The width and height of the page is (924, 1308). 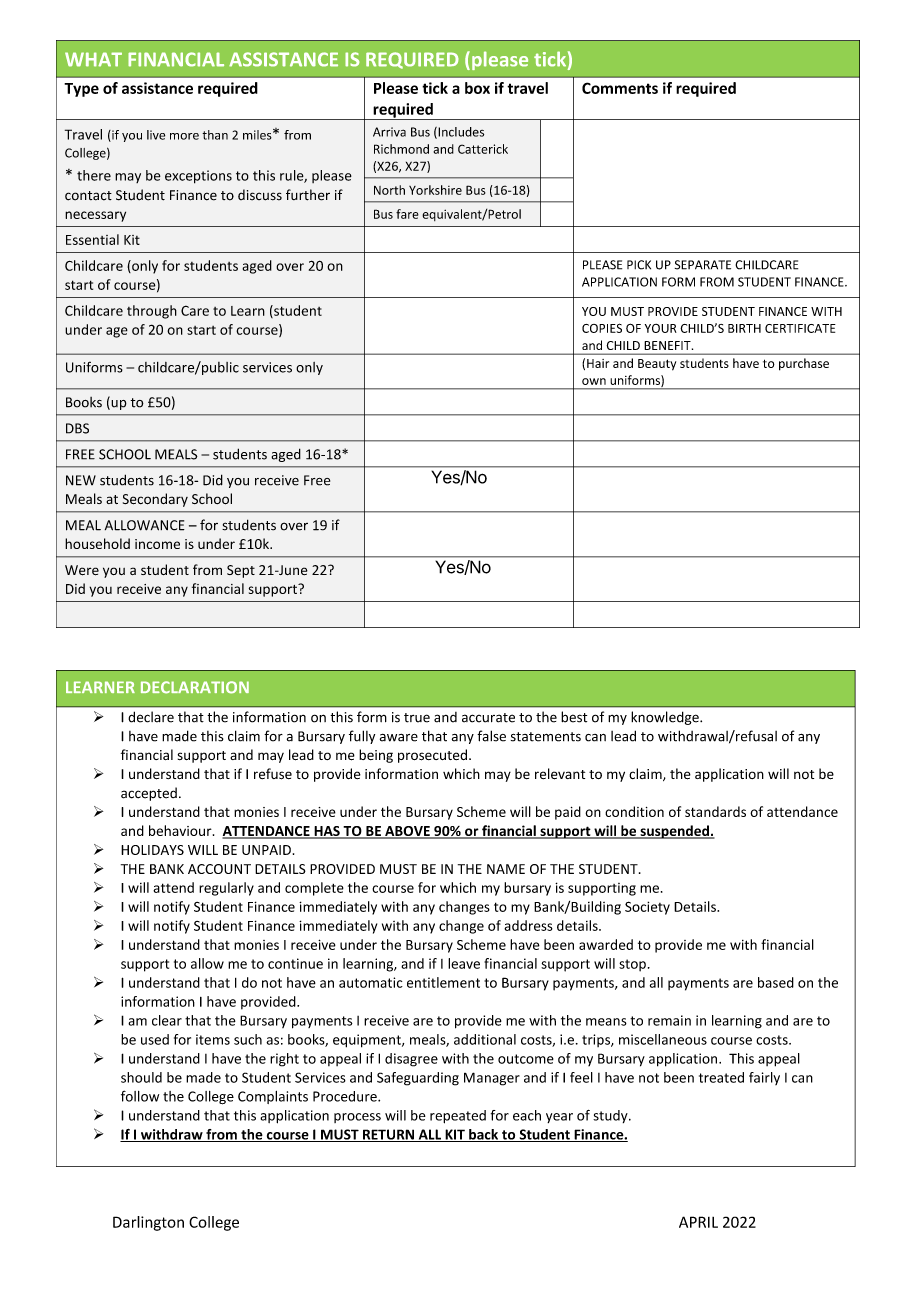 I want to click on live, so click(x=156, y=135).
